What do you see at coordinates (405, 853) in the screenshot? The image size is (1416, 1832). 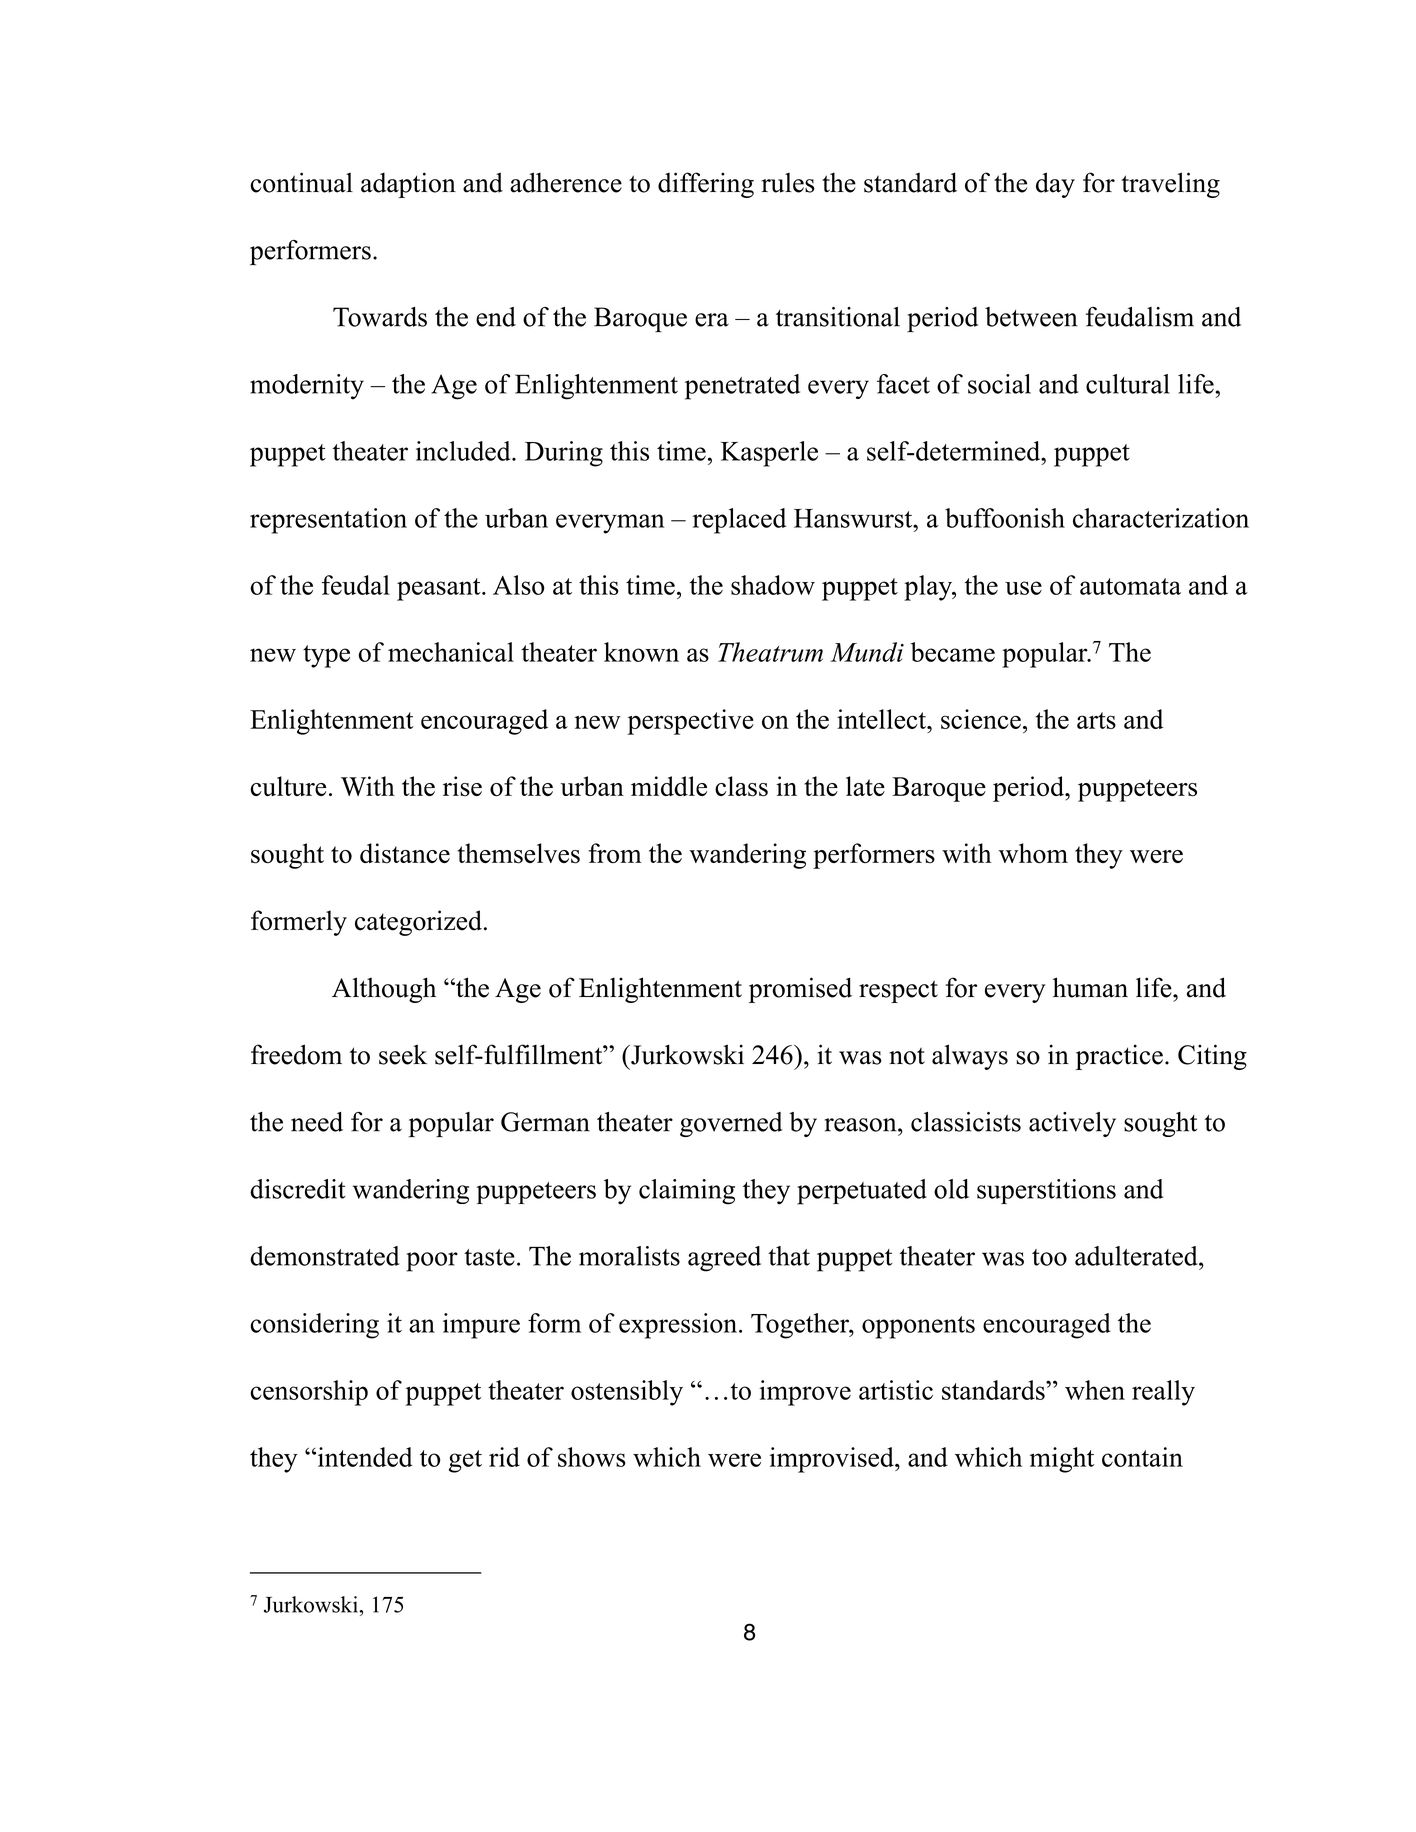 I see `distance` at bounding box center [405, 853].
